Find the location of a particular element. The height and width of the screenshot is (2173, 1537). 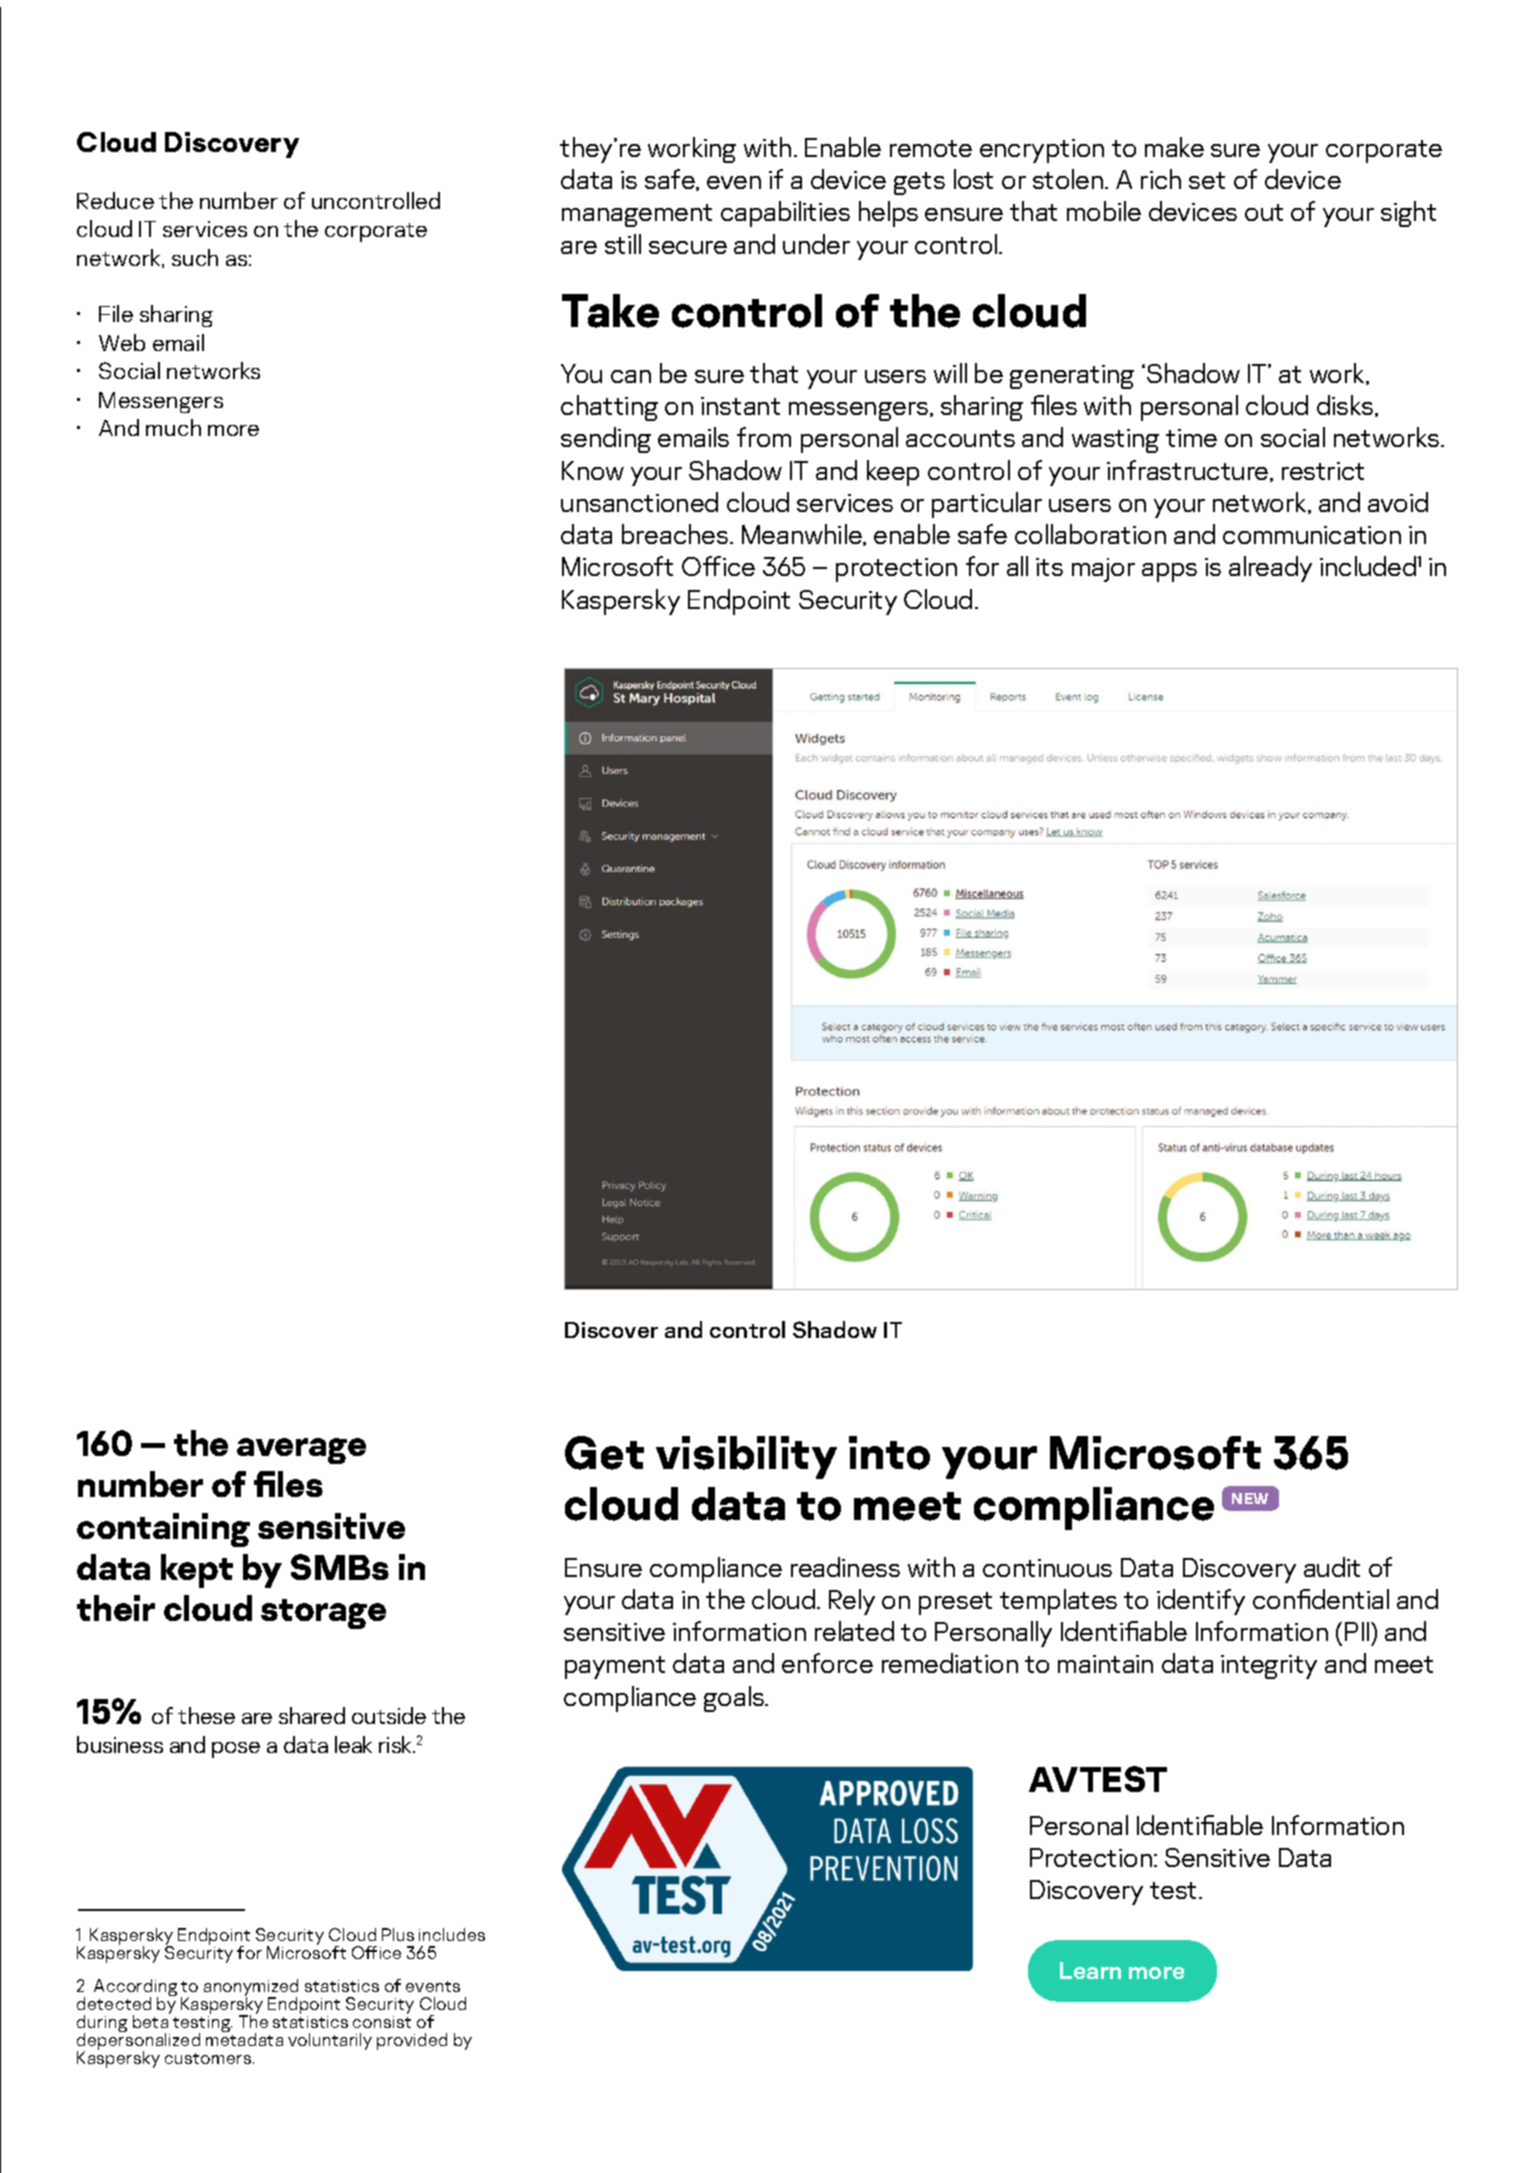

such is located at coordinates (195, 257).
